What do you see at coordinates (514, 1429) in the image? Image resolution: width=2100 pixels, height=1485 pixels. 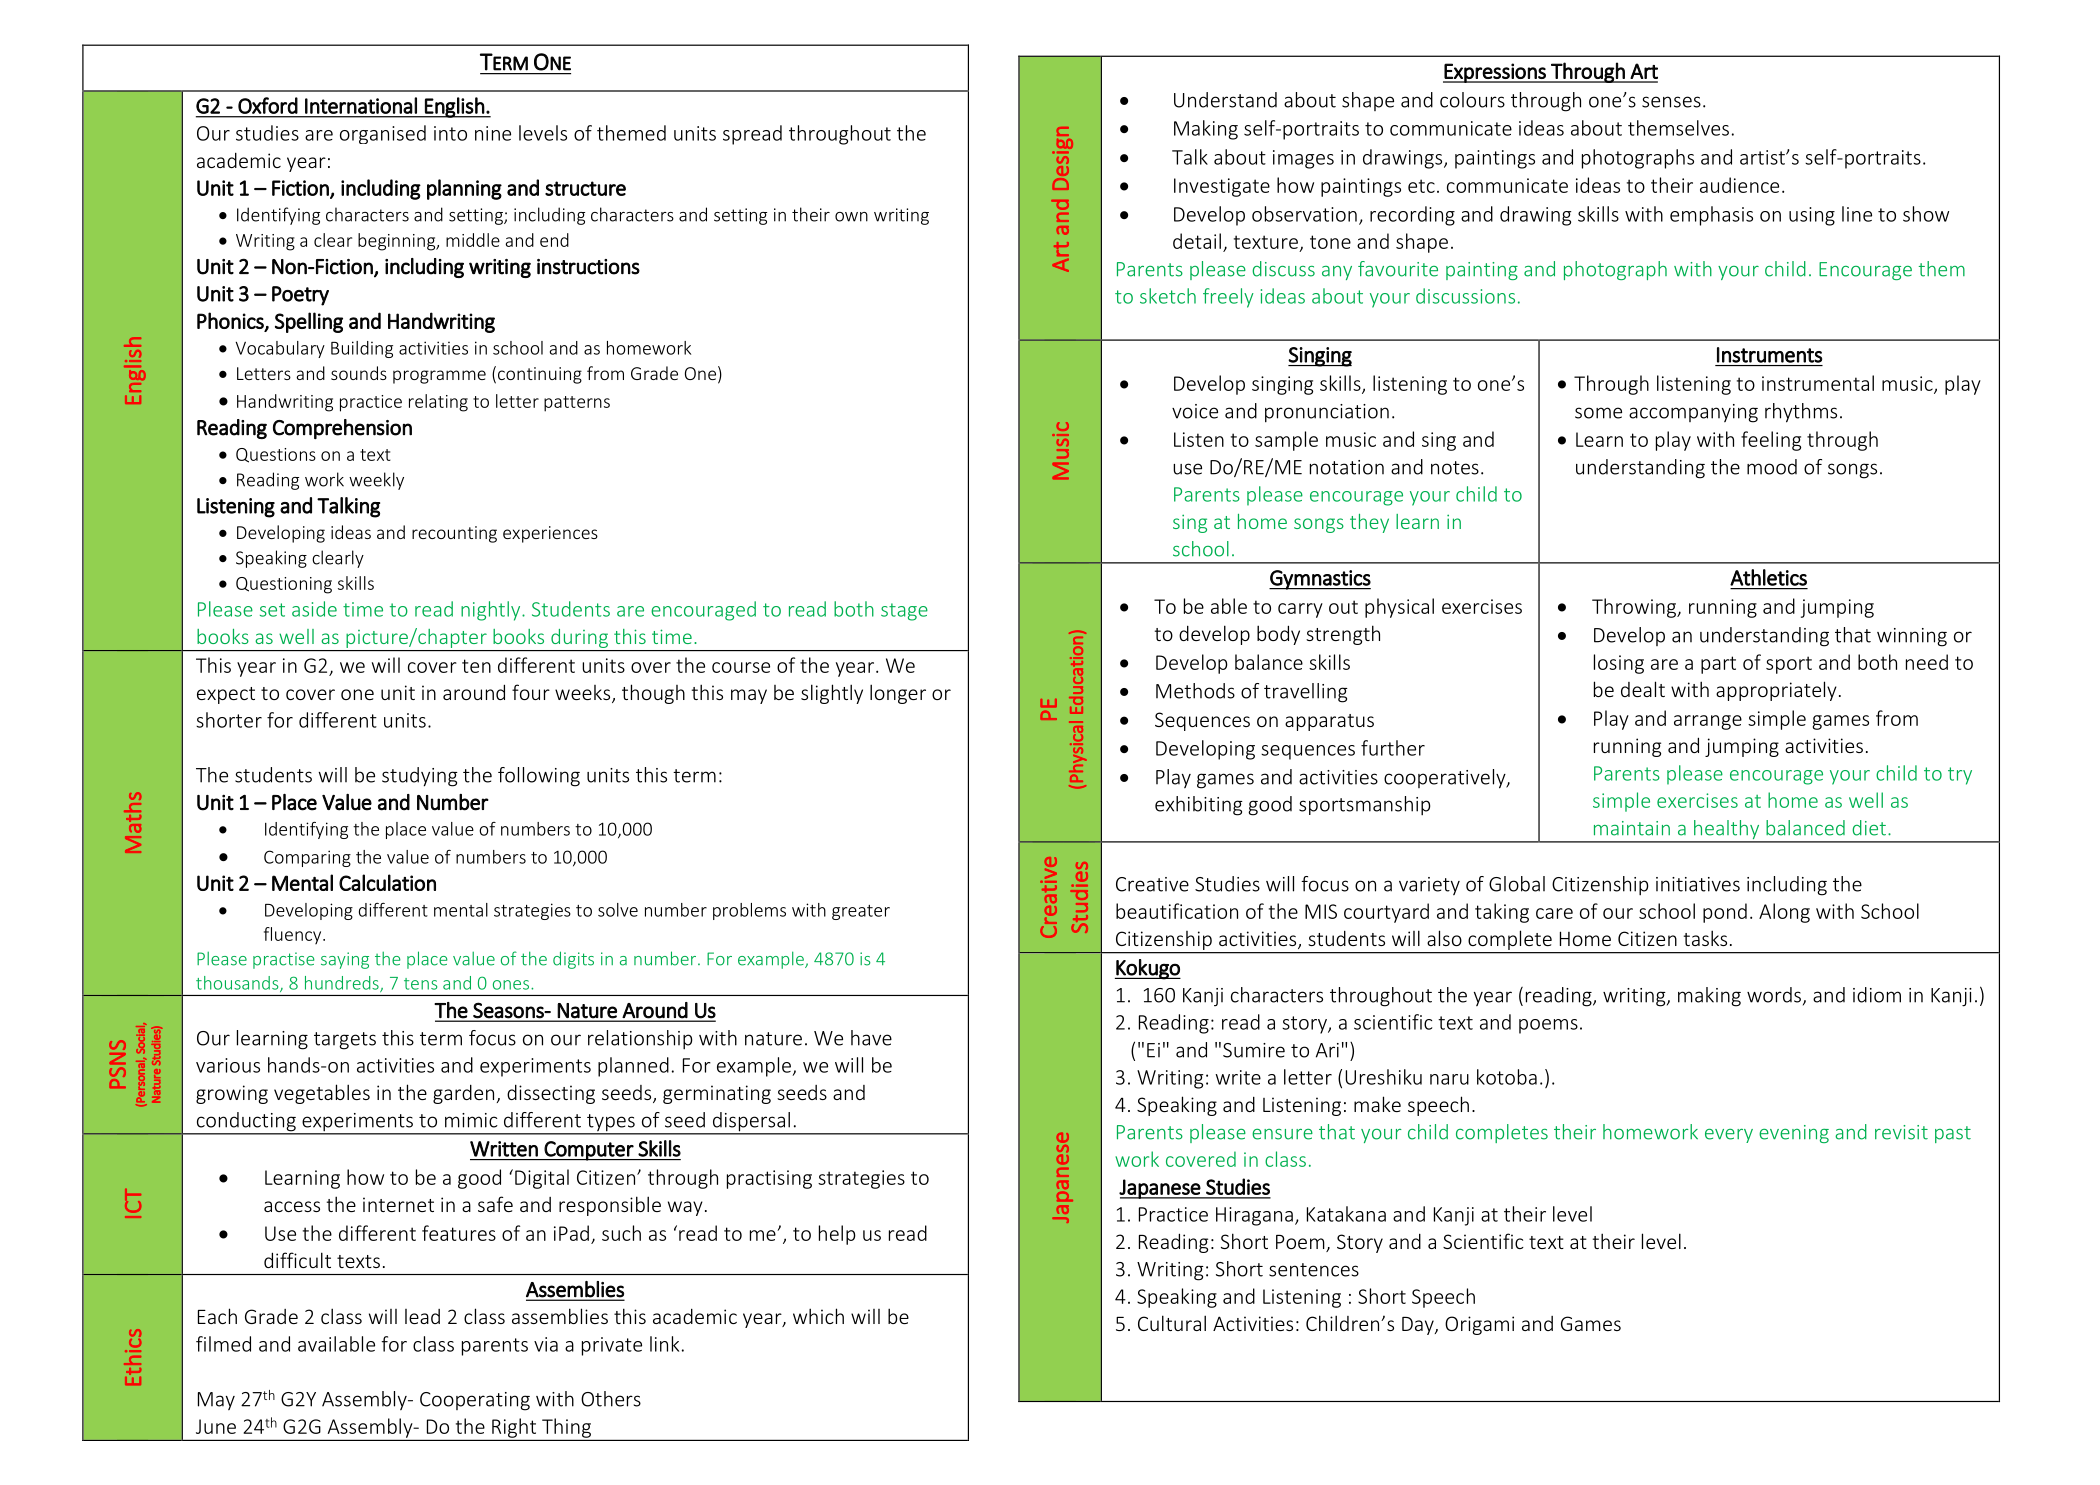 I see `Right` at bounding box center [514, 1429].
